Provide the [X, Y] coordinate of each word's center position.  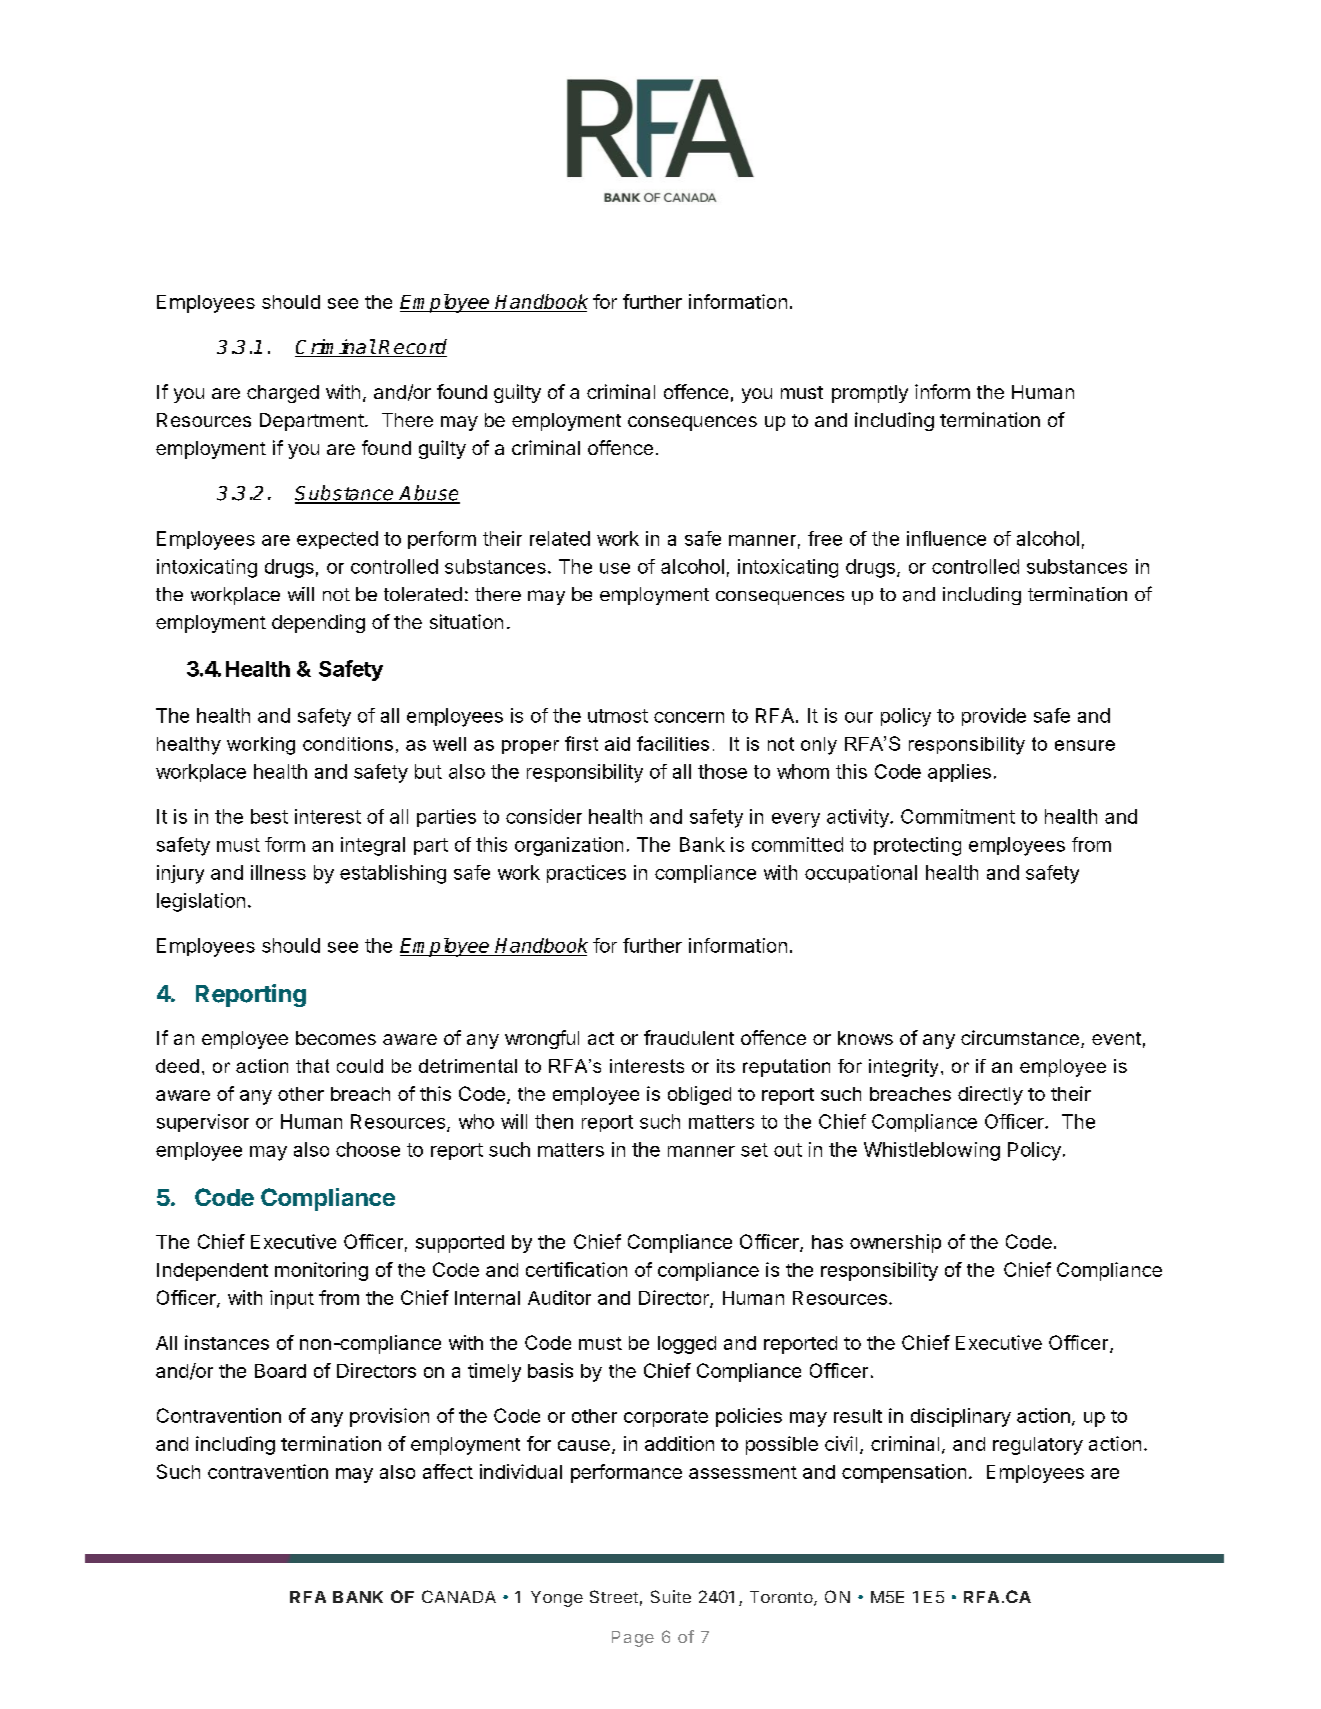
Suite [671, 1596]
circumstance [1020, 1037]
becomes [336, 1038]
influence [946, 538]
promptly [870, 394]
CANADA [459, 1596]
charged [283, 394]
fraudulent [689, 1037]
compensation [904, 1473]
